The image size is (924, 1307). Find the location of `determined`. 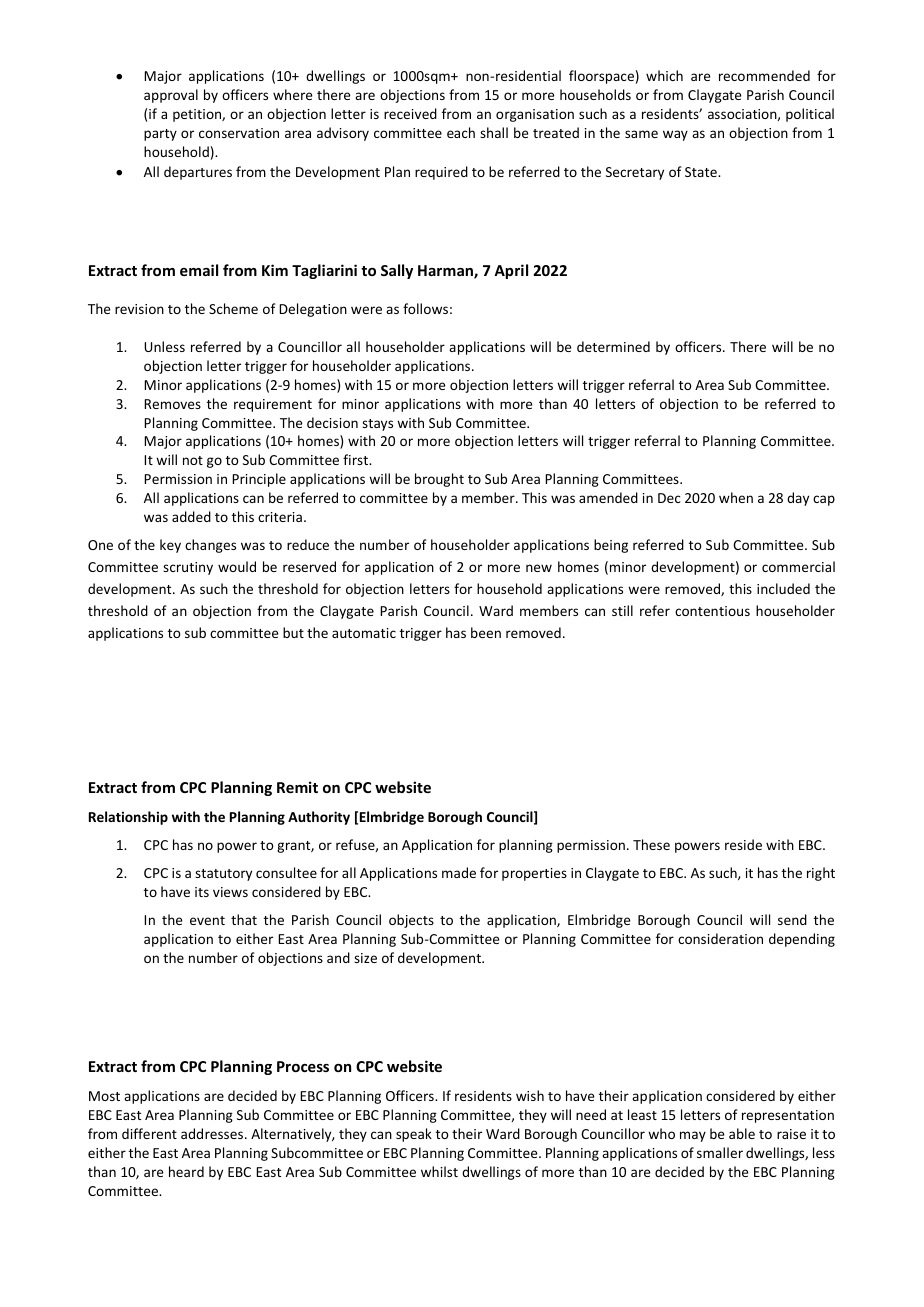

determined is located at coordinates (613, 346).
